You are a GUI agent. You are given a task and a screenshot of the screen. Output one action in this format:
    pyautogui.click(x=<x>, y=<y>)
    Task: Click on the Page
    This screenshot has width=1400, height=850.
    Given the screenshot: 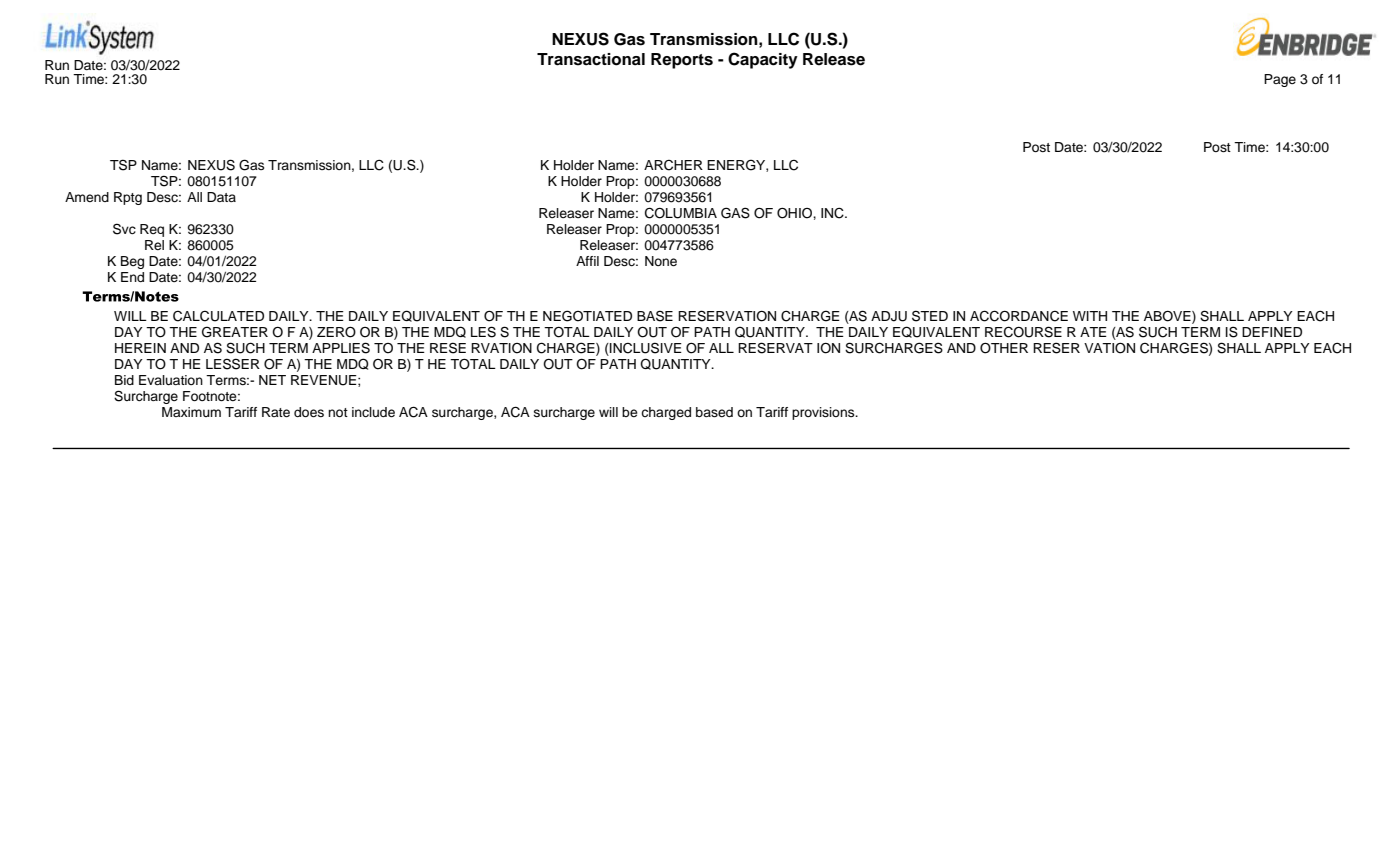 What is the action you would take?
    pyautogui.click(x=1280, y=80)
